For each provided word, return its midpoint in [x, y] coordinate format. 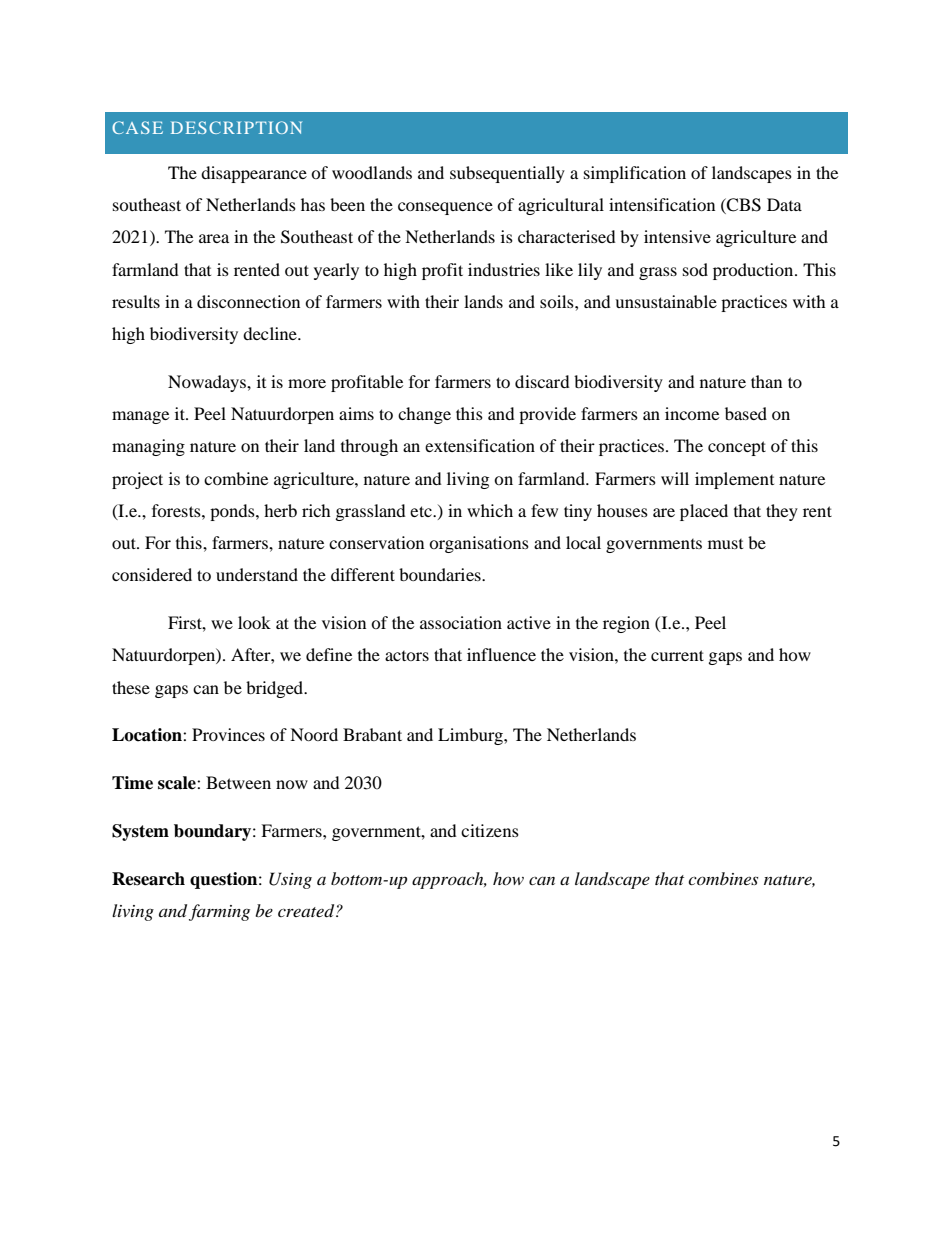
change [424, 415]
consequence [445, 208]
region [626, 624]
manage [140, 417]
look [254, 622]
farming [219, 912]
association [461, 622]
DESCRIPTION [236, 127]
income [692, 413]
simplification [635, 174]
